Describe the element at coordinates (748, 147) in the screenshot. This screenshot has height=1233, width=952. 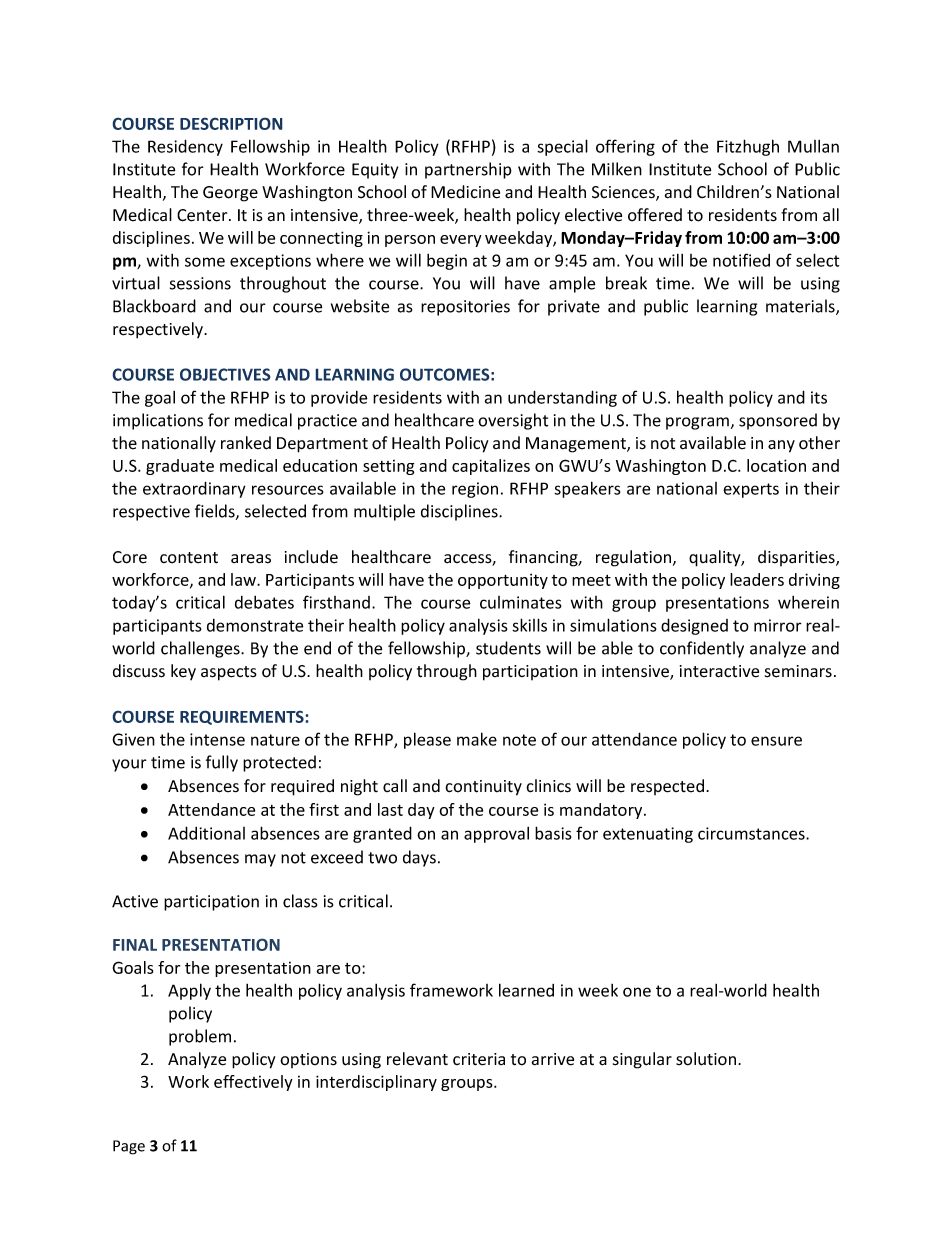
I see `Fitzhugh` at that location.
